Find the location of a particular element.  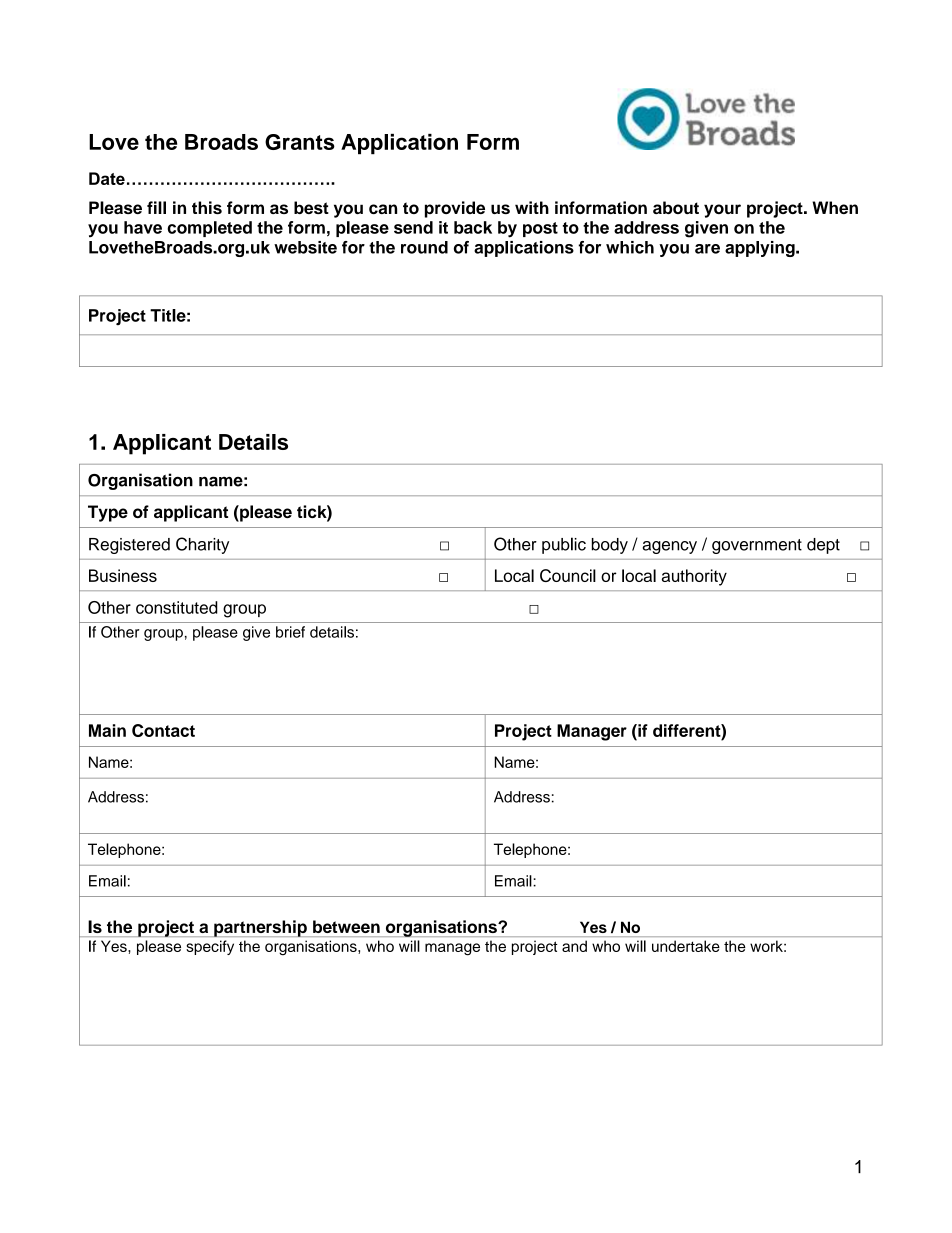

your is located at coordinates (722, 211).
